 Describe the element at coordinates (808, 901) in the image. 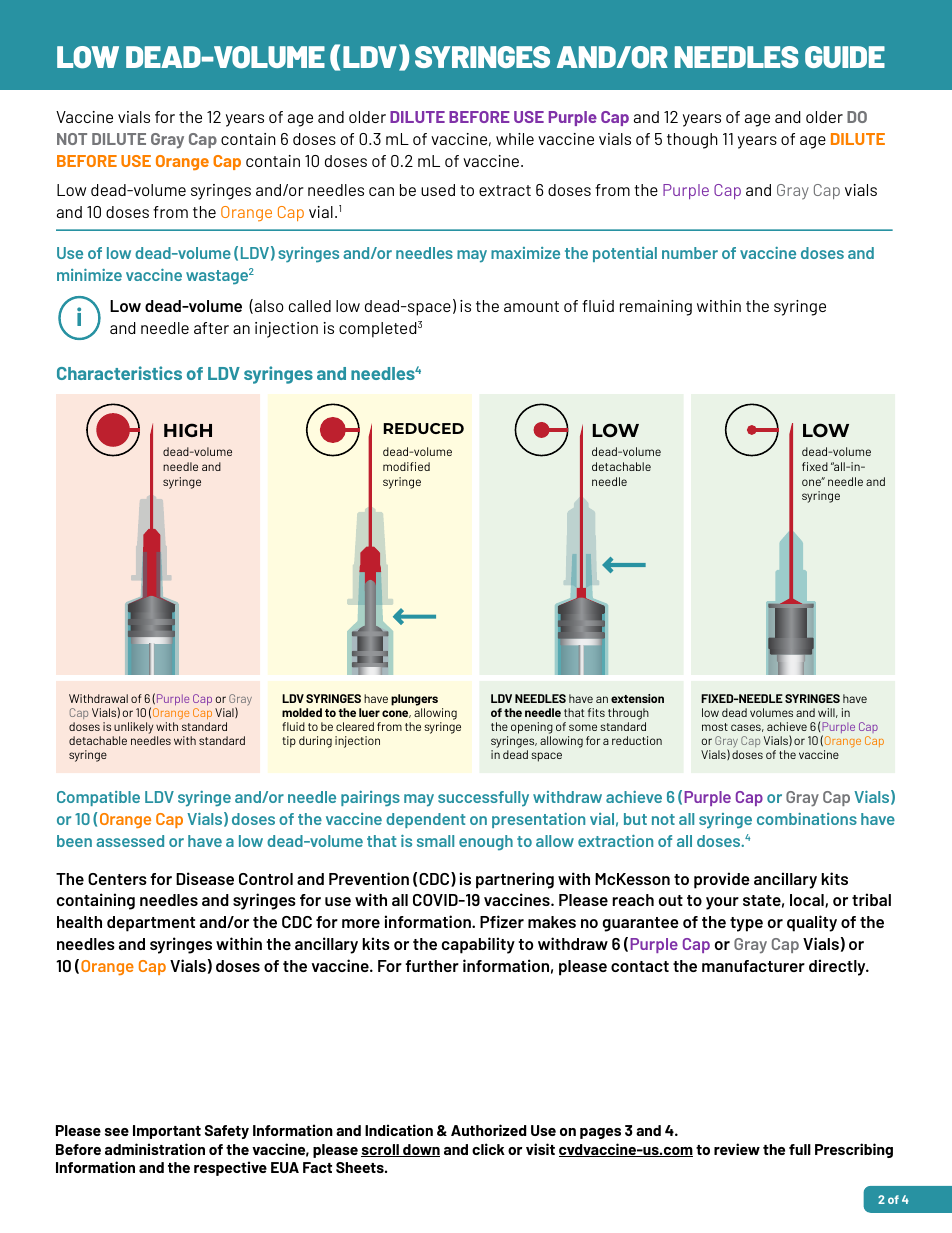

I see `local` at that location.
